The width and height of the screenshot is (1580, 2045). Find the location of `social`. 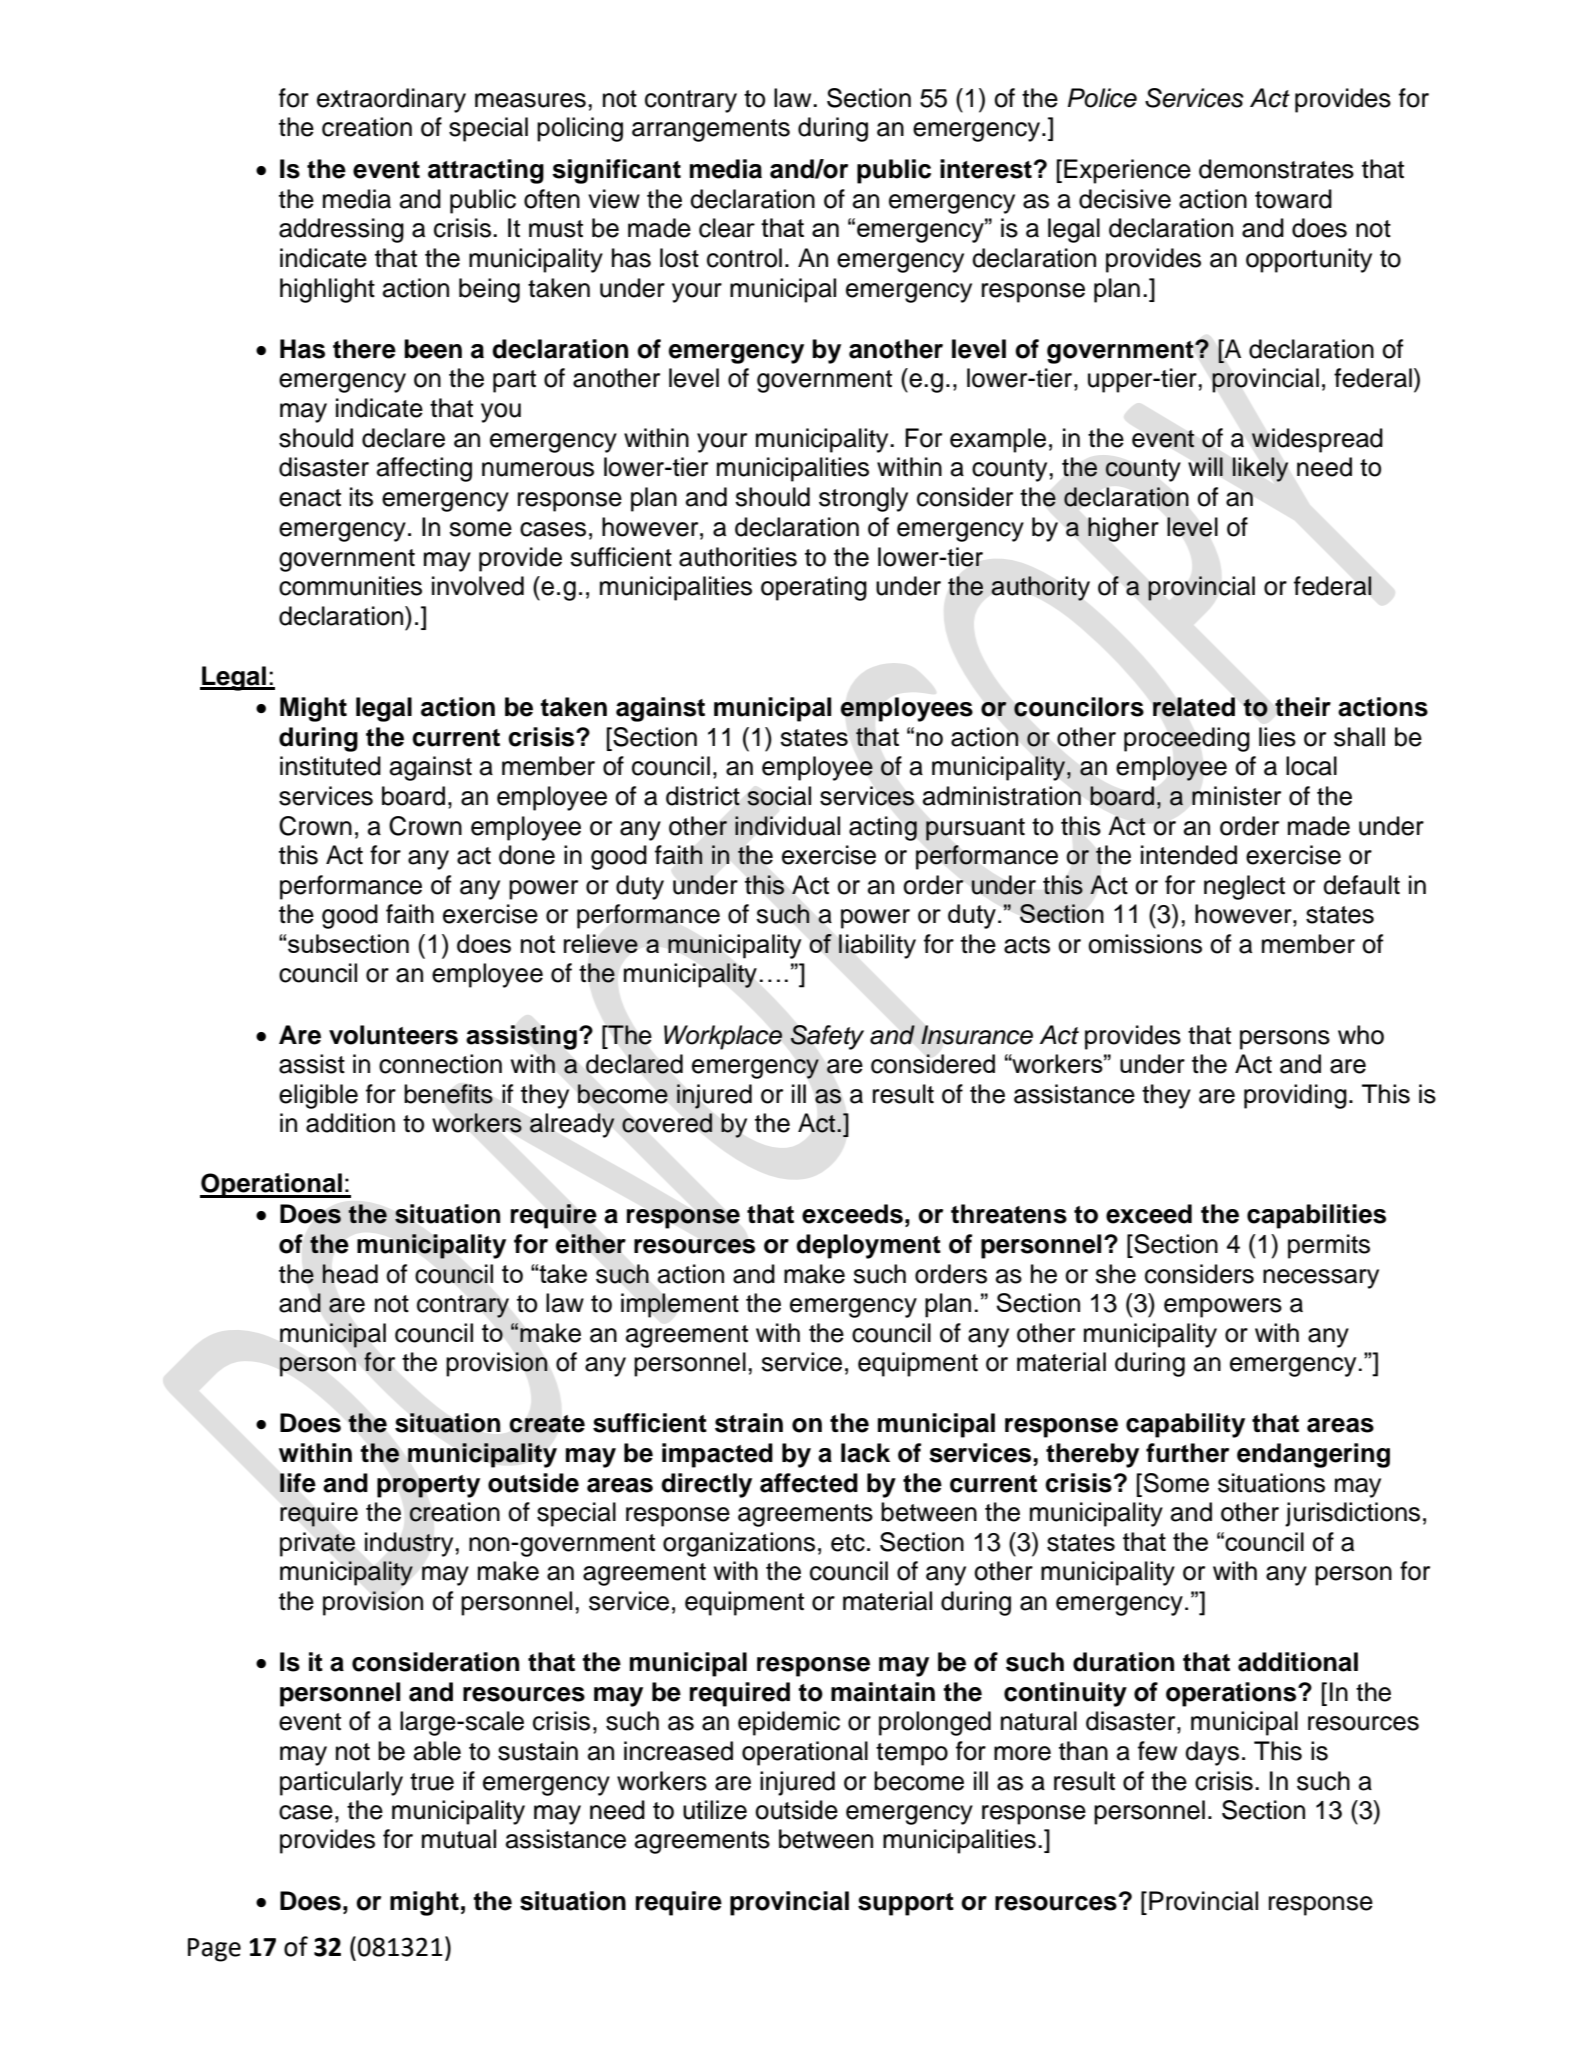

social is located at coordinates (779, 796).
